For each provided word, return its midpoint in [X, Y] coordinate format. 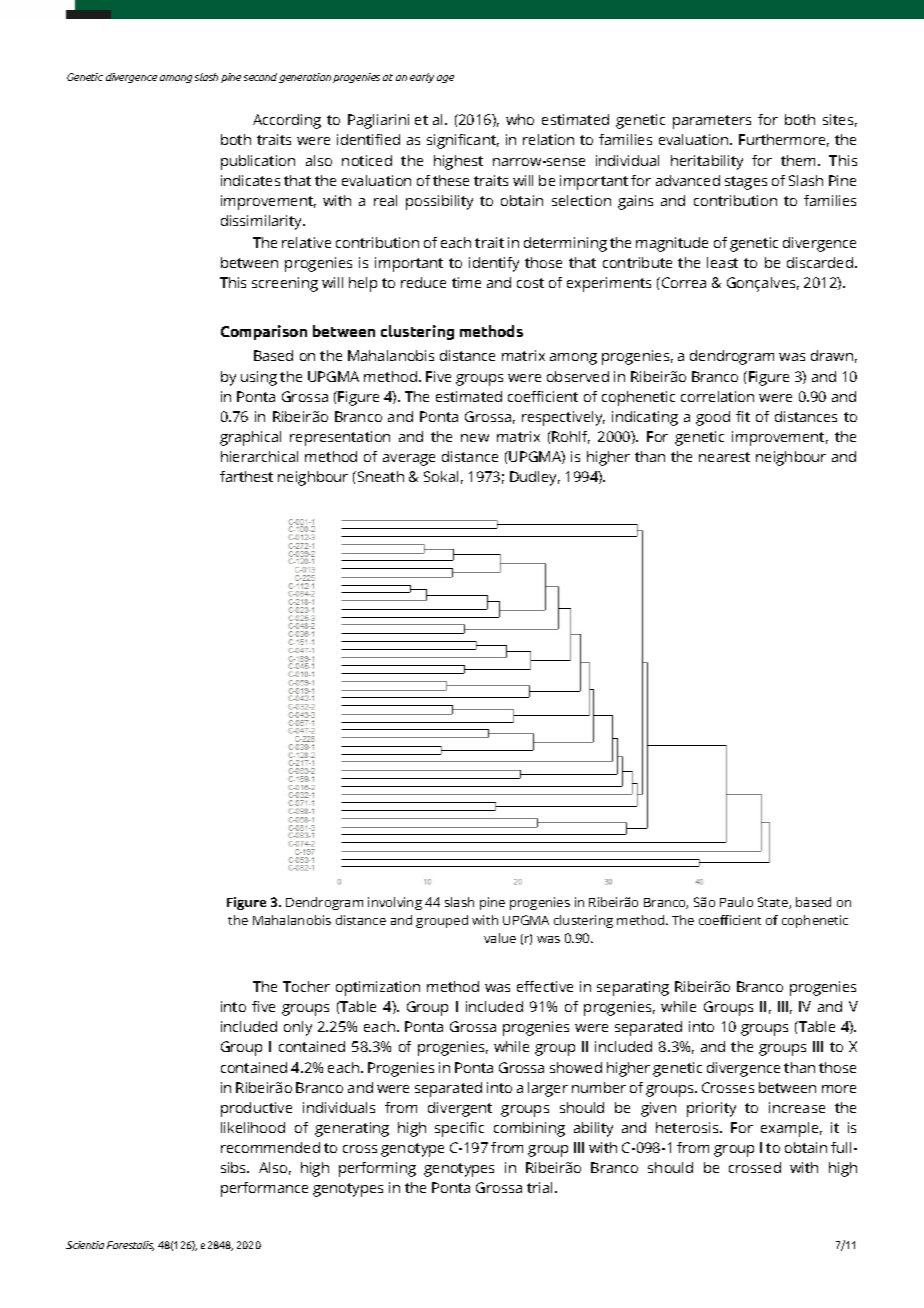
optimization [378, 988]
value [500, 938]
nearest [724, 457]
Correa [684, 282]
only [298, 1028]
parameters [712, 122]
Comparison [264, 332]
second [260, 77]
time [466, 282]
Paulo [736, 902]
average [409, 460]
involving [395, 903]
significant [463, 141]
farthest [246, 476]
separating [633, 988]
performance [264, 1189]
